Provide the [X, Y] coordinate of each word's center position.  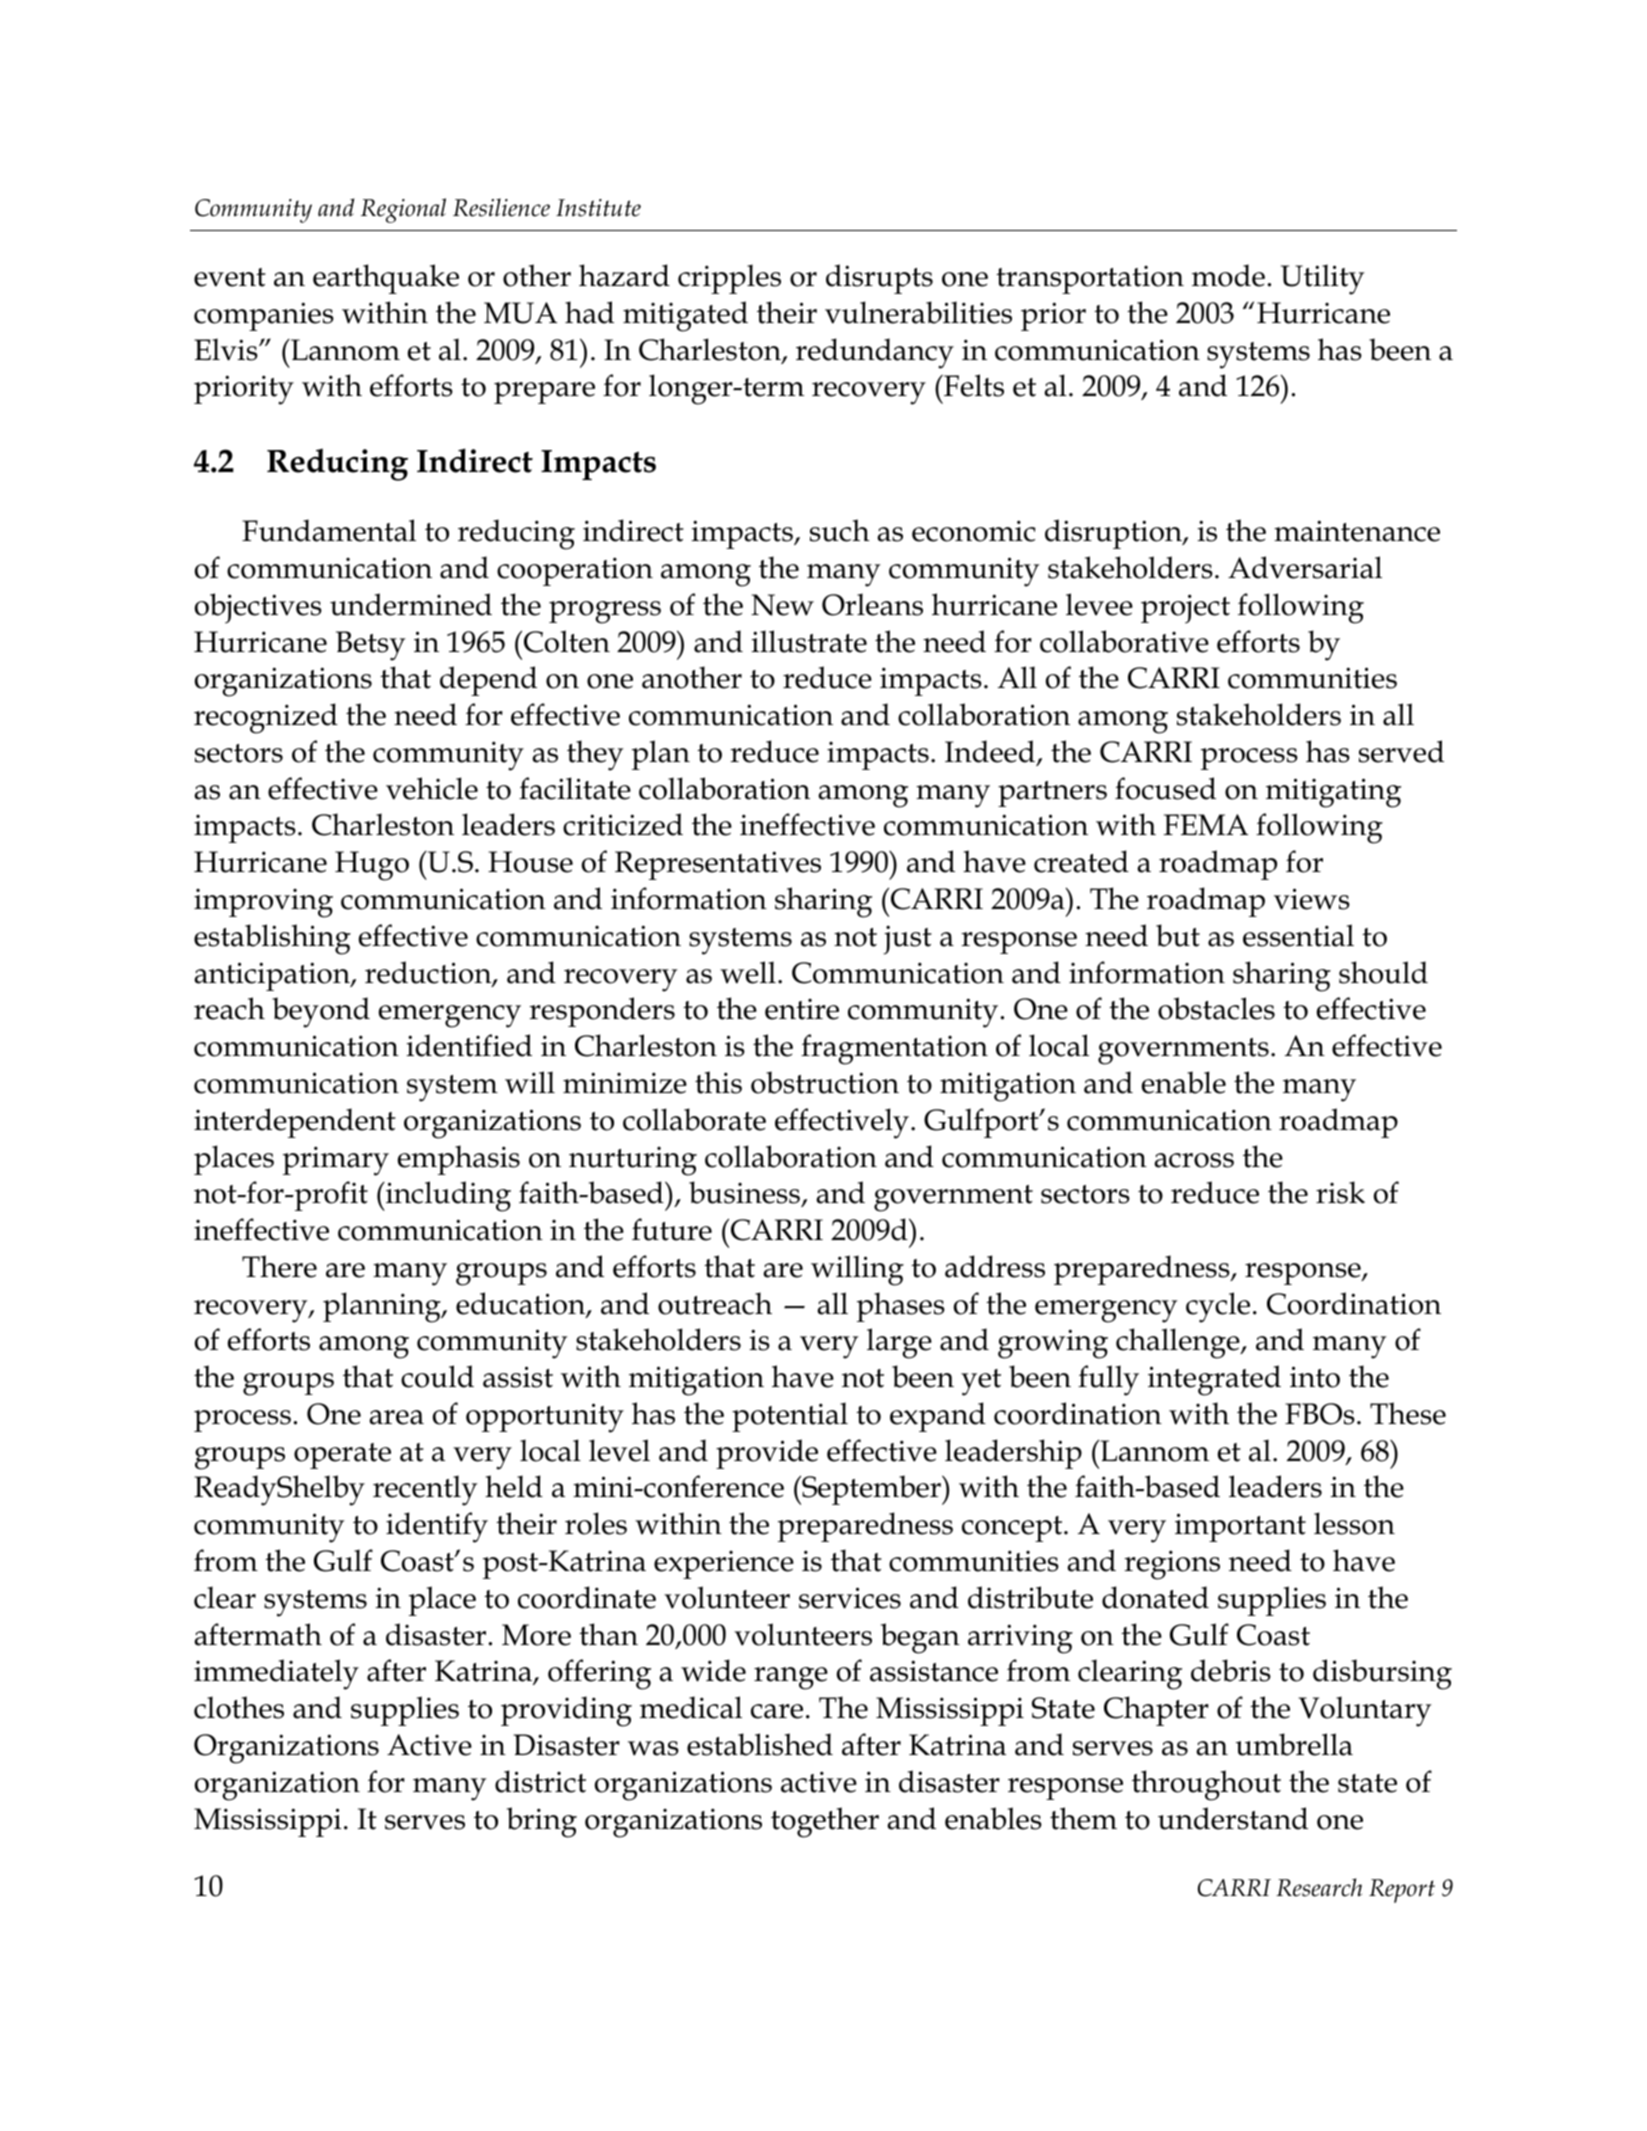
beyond [321, 1012]
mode [1228, 275]
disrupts [879, 279]
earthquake [386, 279]
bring [542, 1822]
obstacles [1216, 1008]
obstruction [825, 1082]
